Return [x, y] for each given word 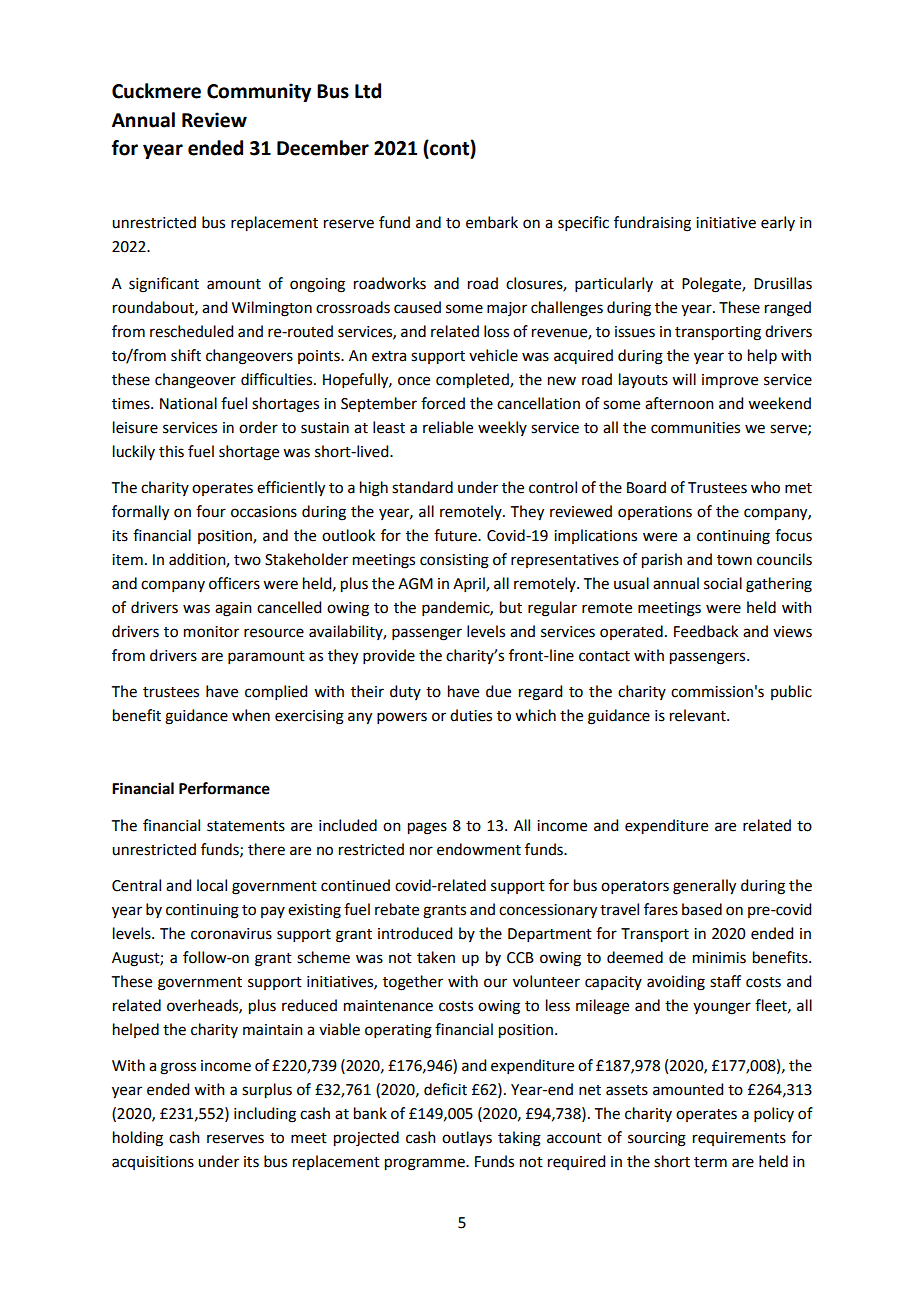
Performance [224, 788]
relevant [699, 715]
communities [695, 428]
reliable [448, 427]
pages [427, 828]
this [171, 451]
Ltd [368, 91]
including [265, 1115]
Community [259, 92]
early [778, 223]
